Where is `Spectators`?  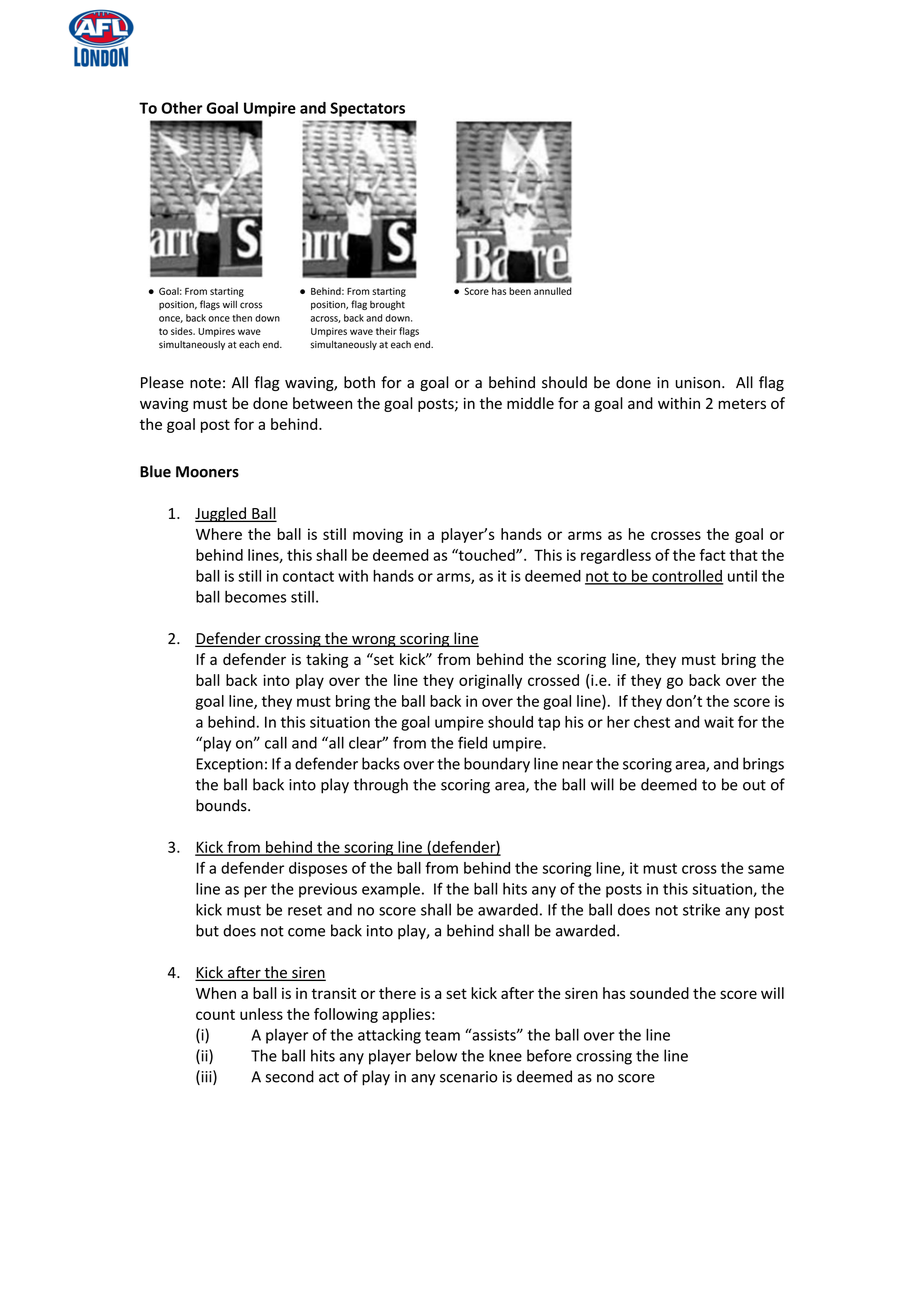 Spectators is located at coordinates (367, 109).
